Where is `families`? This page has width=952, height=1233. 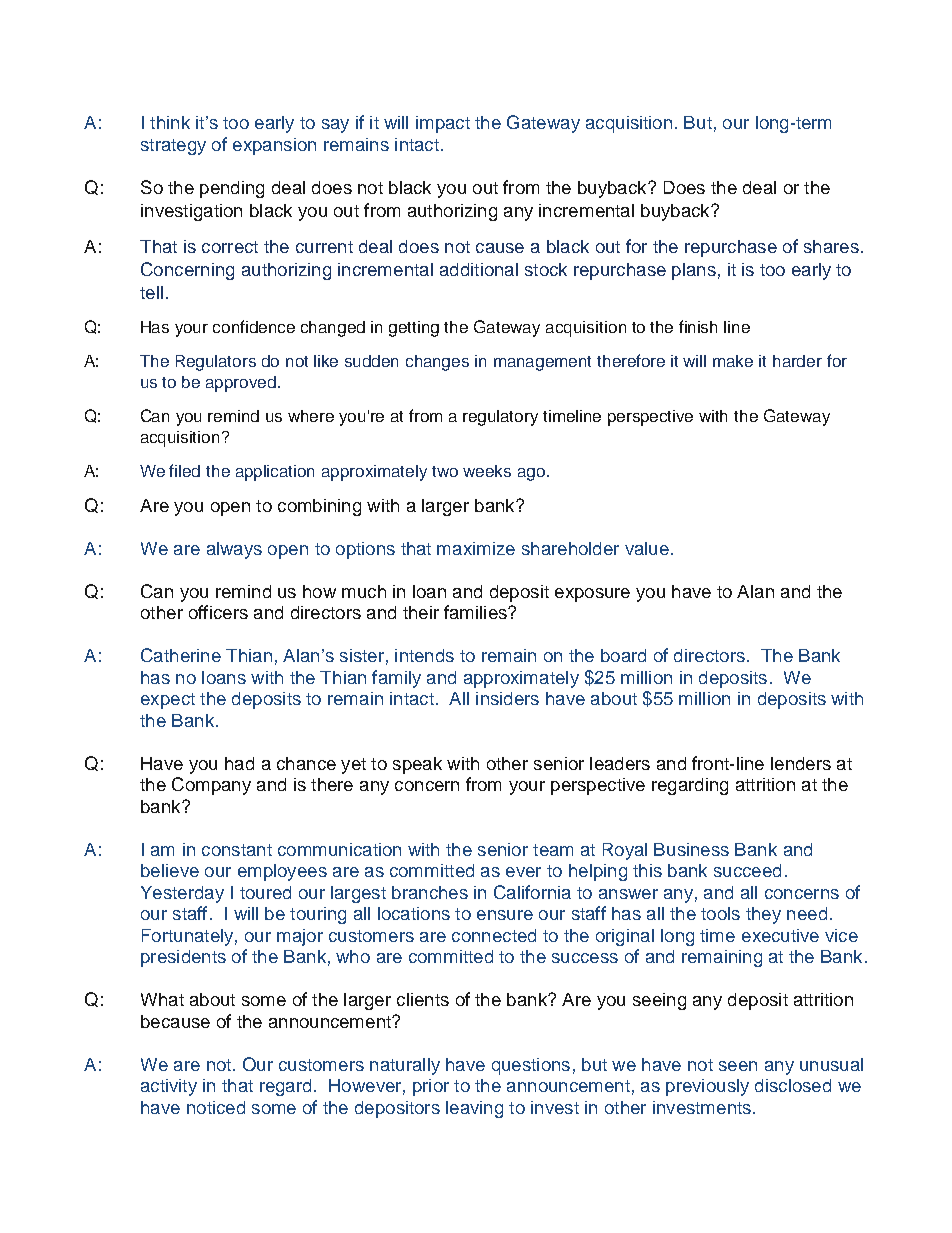 families is located at coordinates (476, 612).
